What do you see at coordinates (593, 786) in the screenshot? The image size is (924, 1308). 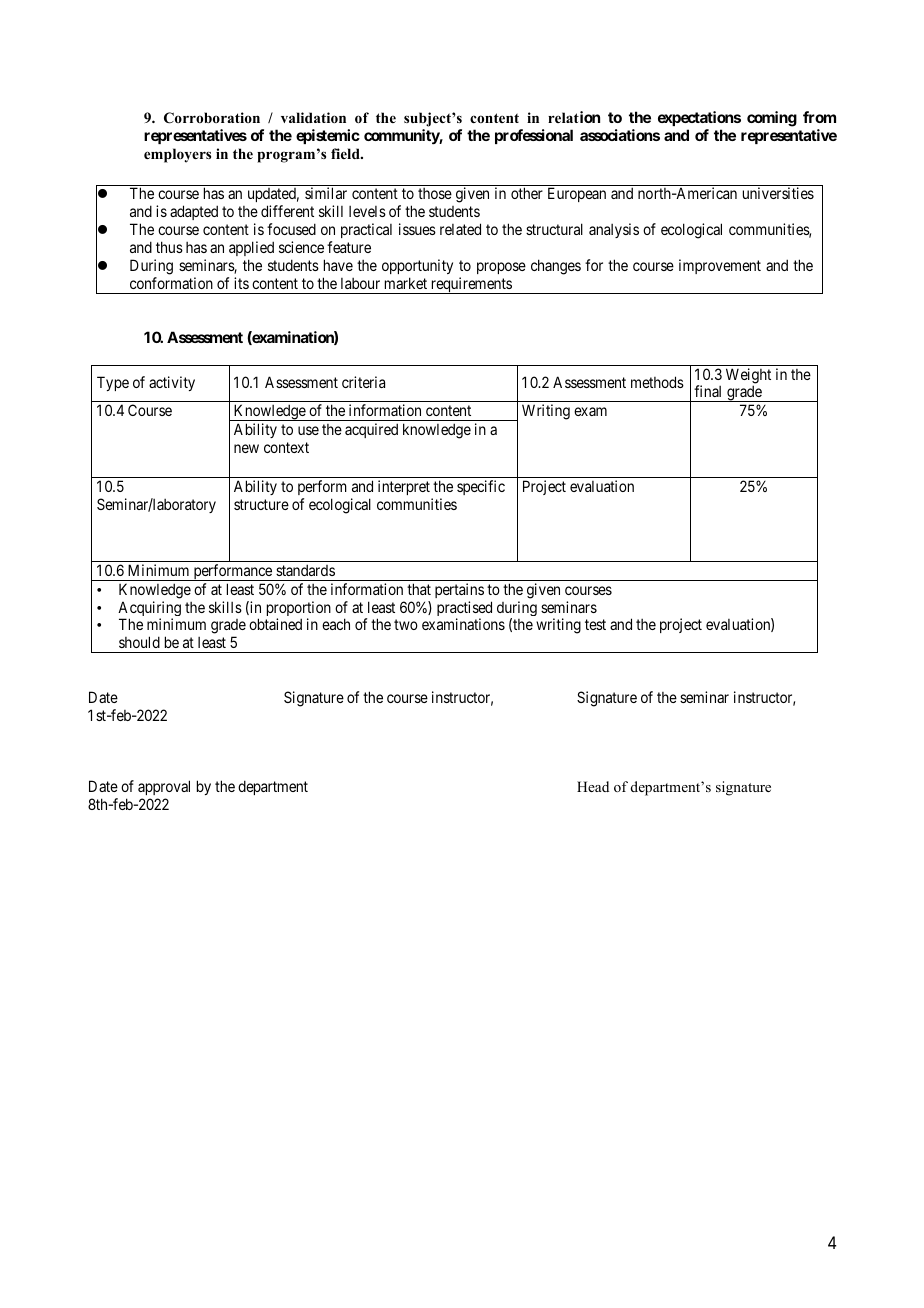 I see `Head` at bounding box center [593, 786].
